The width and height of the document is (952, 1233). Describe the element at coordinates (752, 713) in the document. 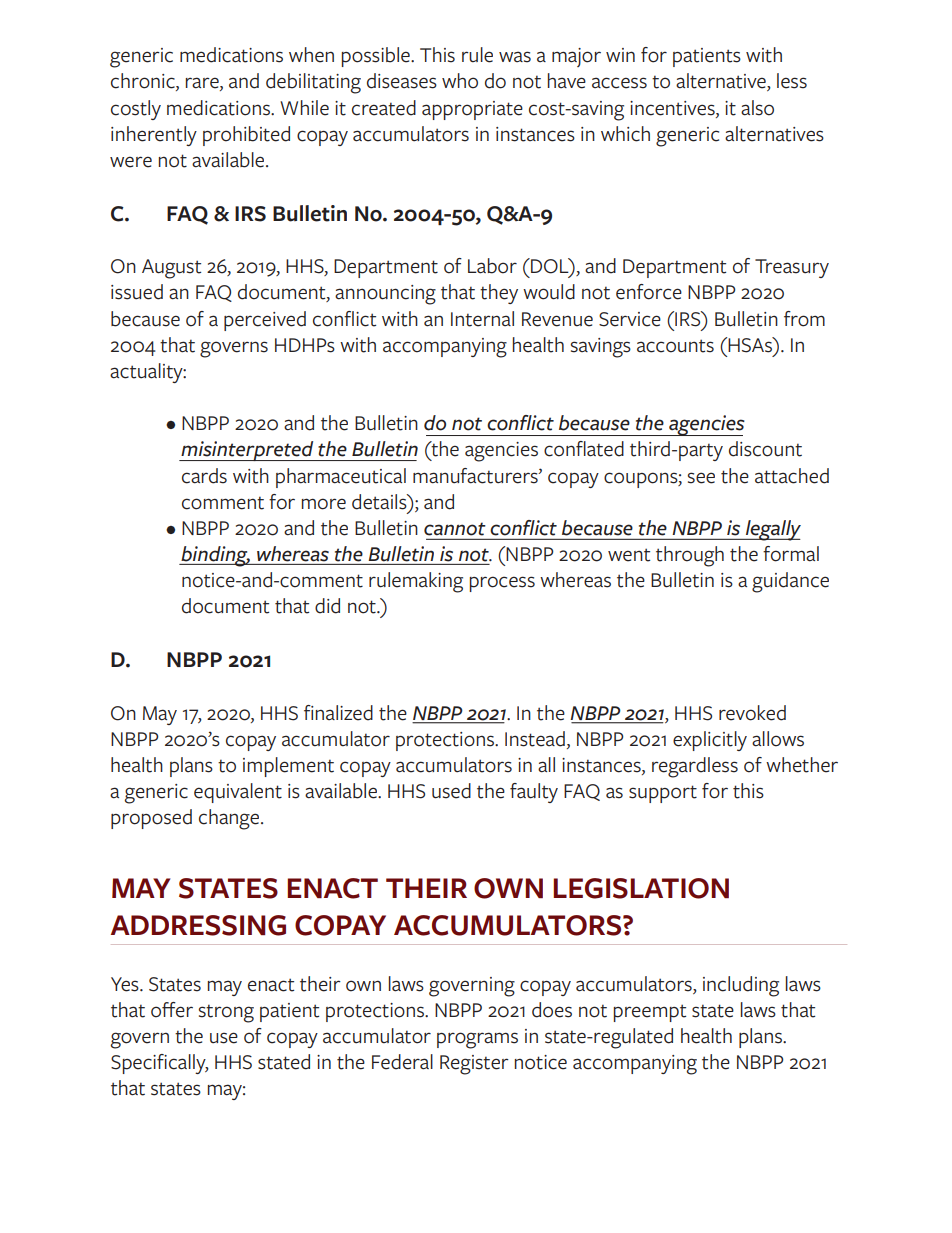

I see `revoked` at that location.
